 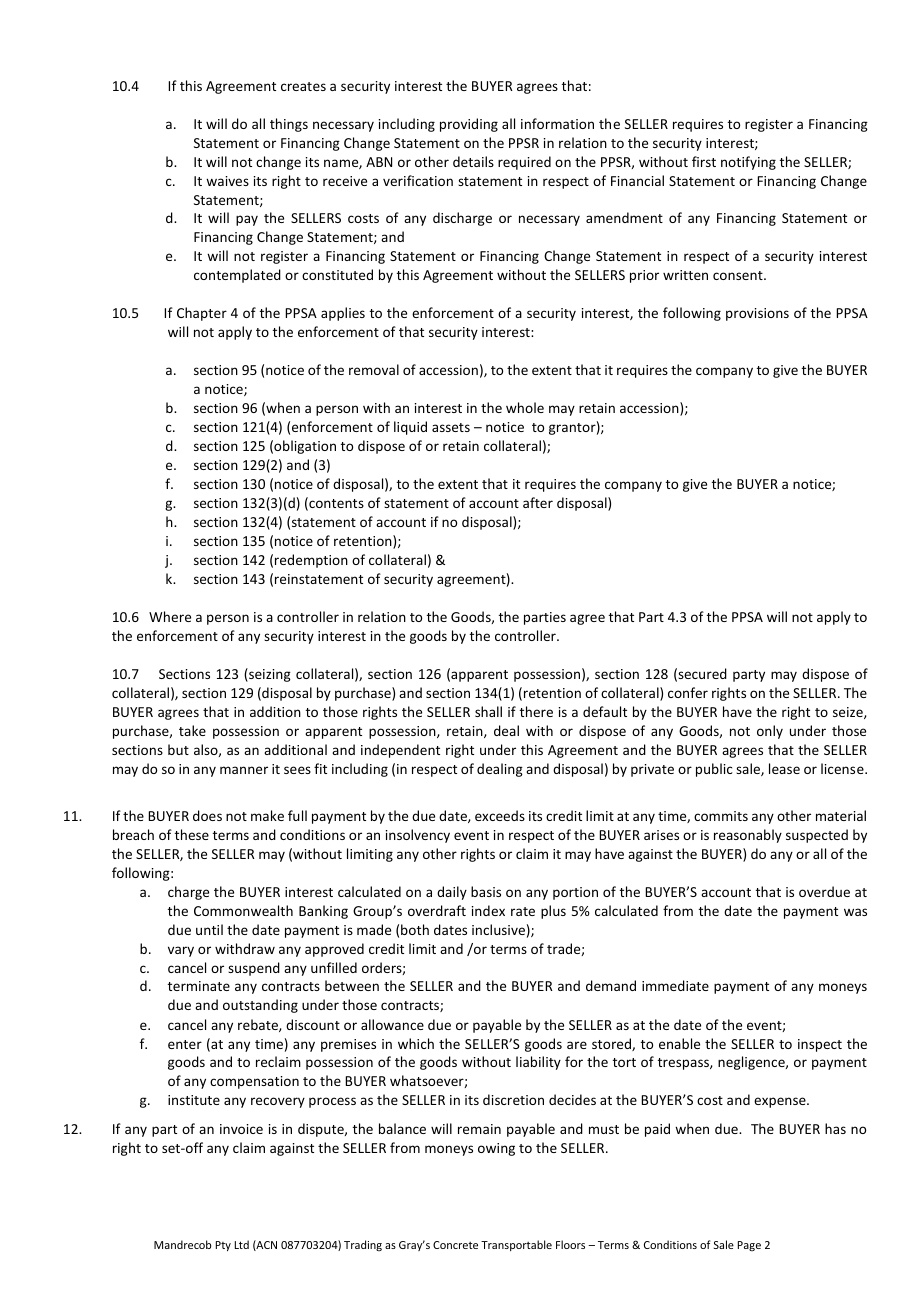 What do you see at coordinates (223, 1246) in the screenshot?
I see `Pty` at bounding box center [223, 1246].
